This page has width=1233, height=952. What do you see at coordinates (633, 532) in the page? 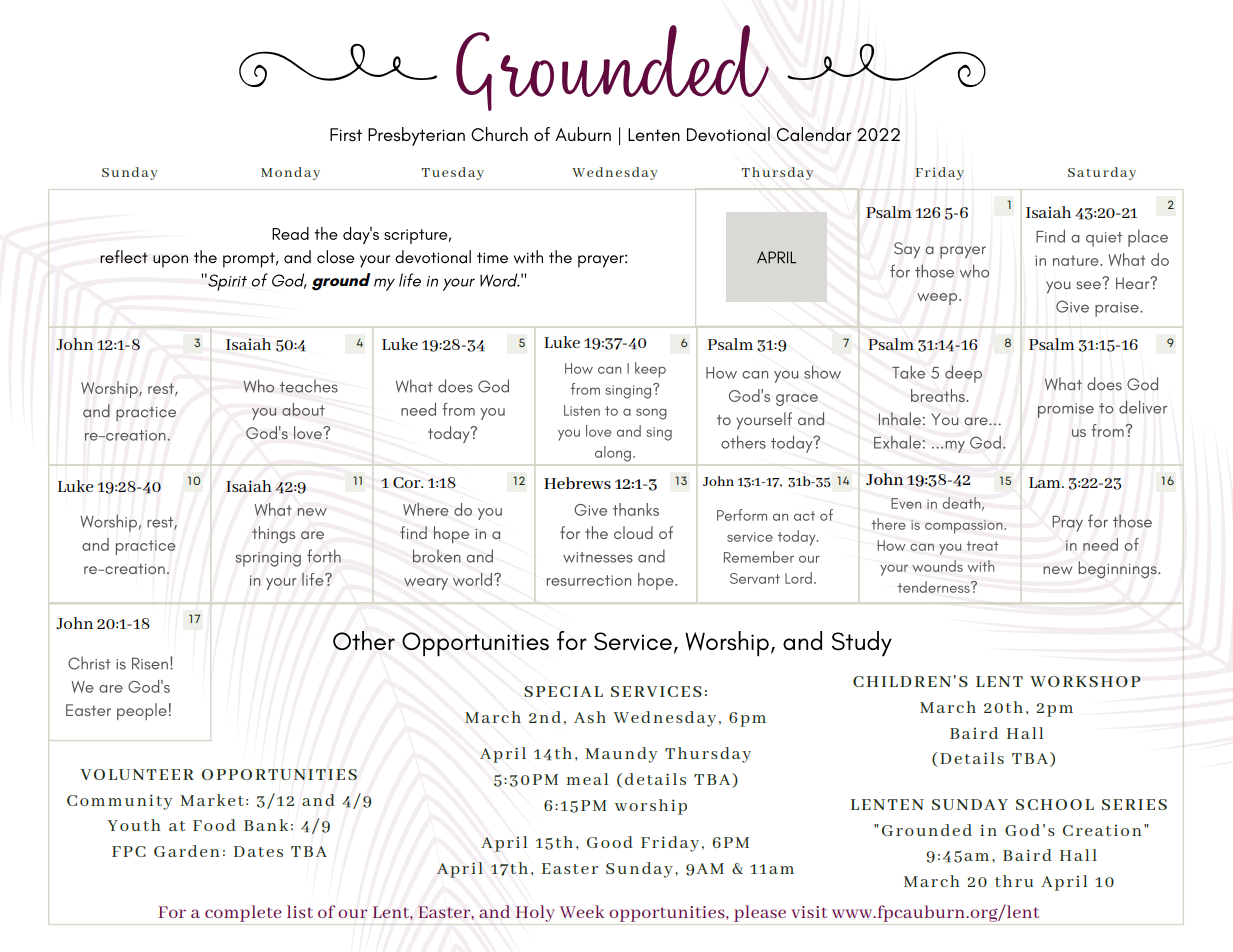
I see `cloud` at bounding box center [633, 532].
